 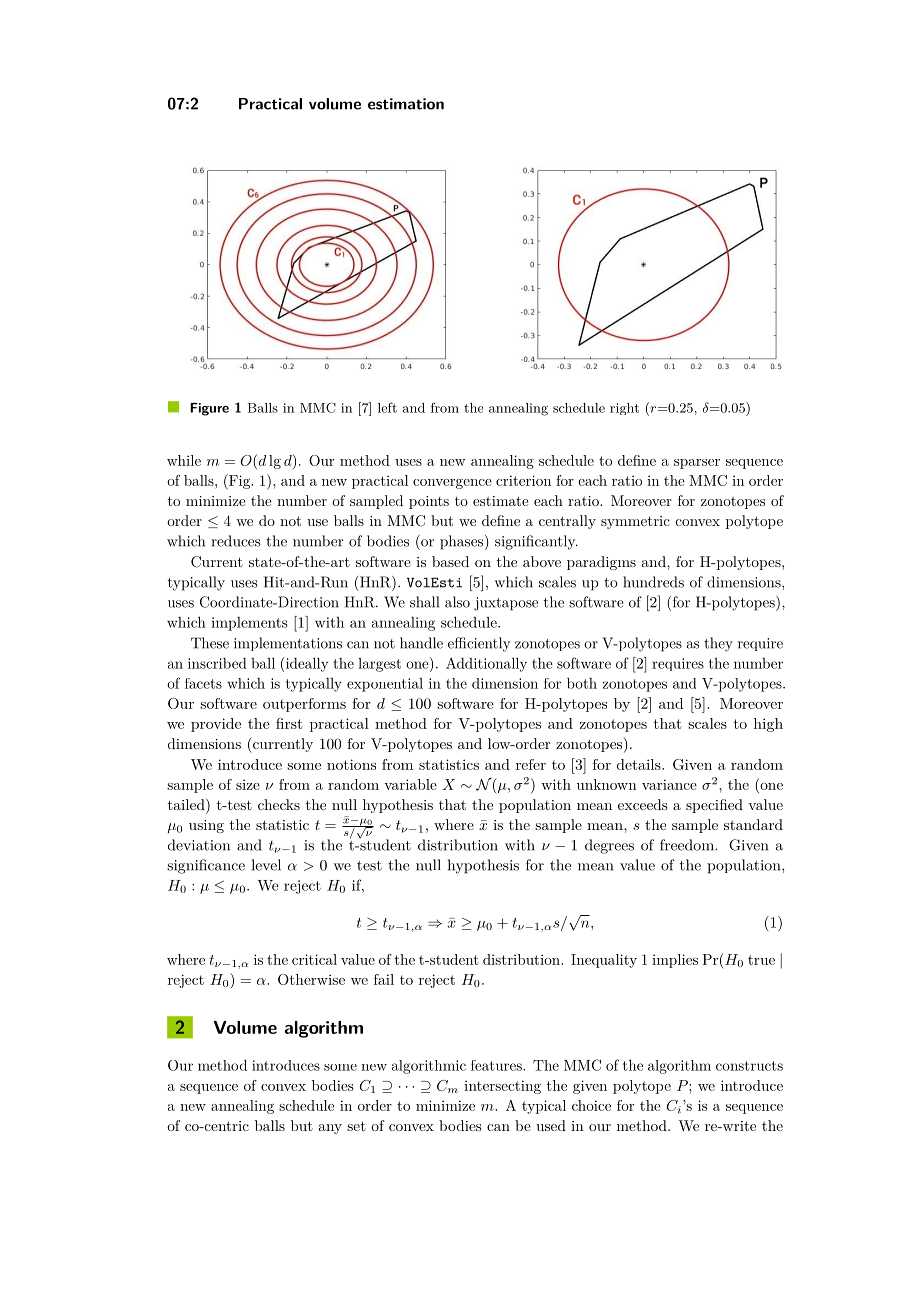 What do you see at coordinates (624, 409) in the image?
I see `right` at bounding box center [624, 409].
